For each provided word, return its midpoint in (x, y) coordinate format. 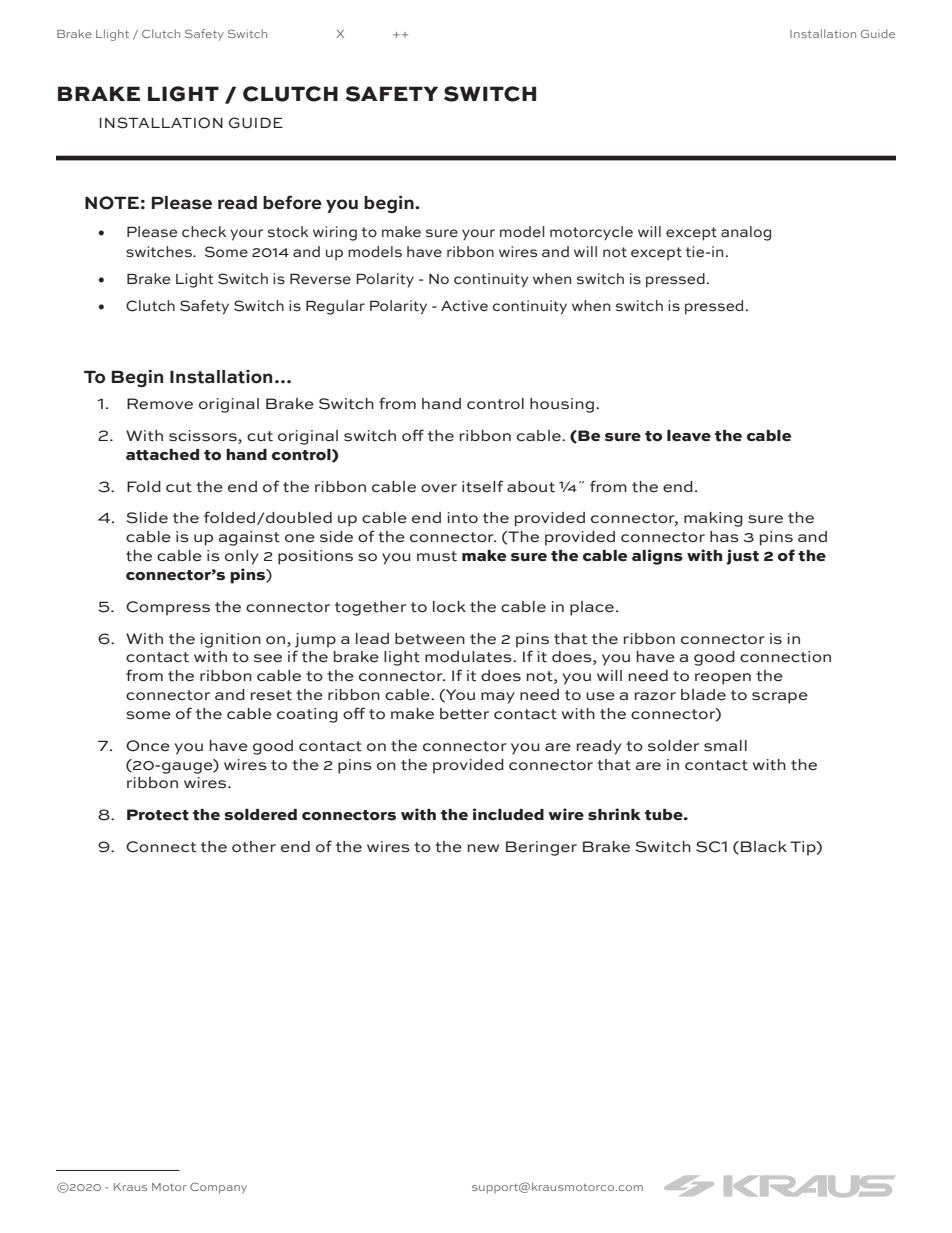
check (204, 231)
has (724, 537)
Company (218, 1188)
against (249, 538)
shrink (614, 814)
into (462, 518)
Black (764, 846)
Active (464, 306)
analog (746, 233)
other (254, 847)
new (483, 848)
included (508, 814)
